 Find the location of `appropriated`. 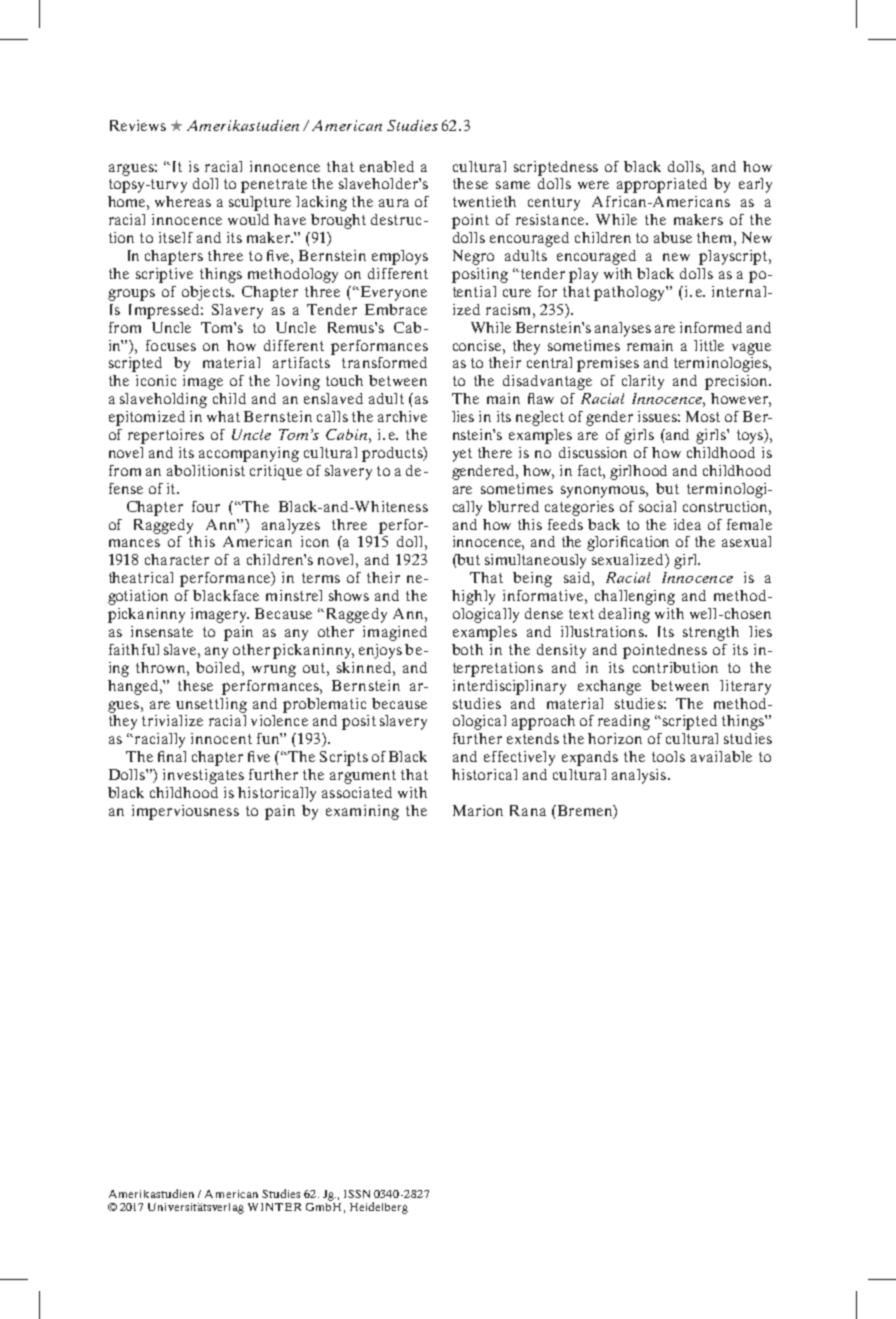

appropriated is located at coordinates (662, 185).
